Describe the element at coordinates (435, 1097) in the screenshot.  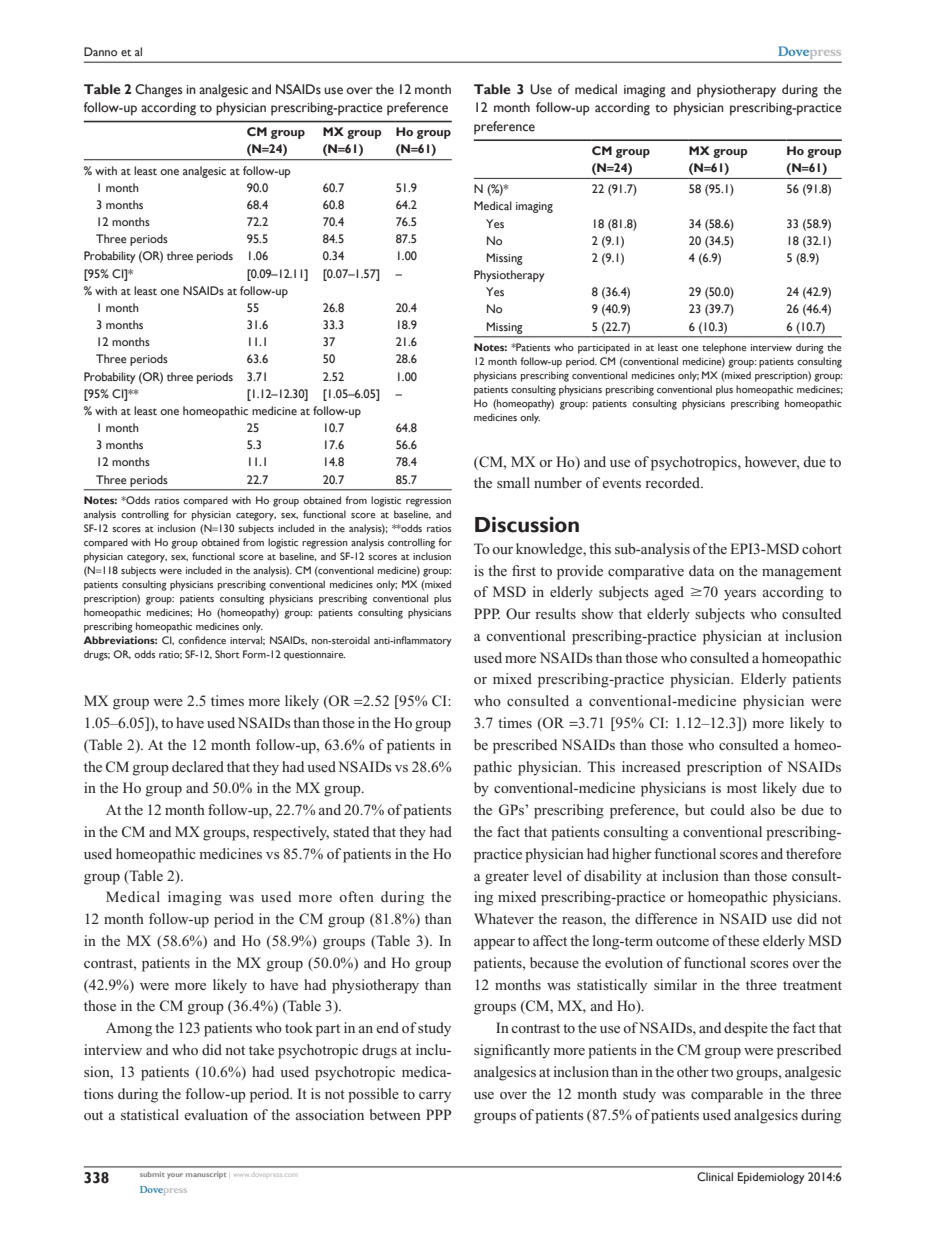
I see `carry` at that location.
